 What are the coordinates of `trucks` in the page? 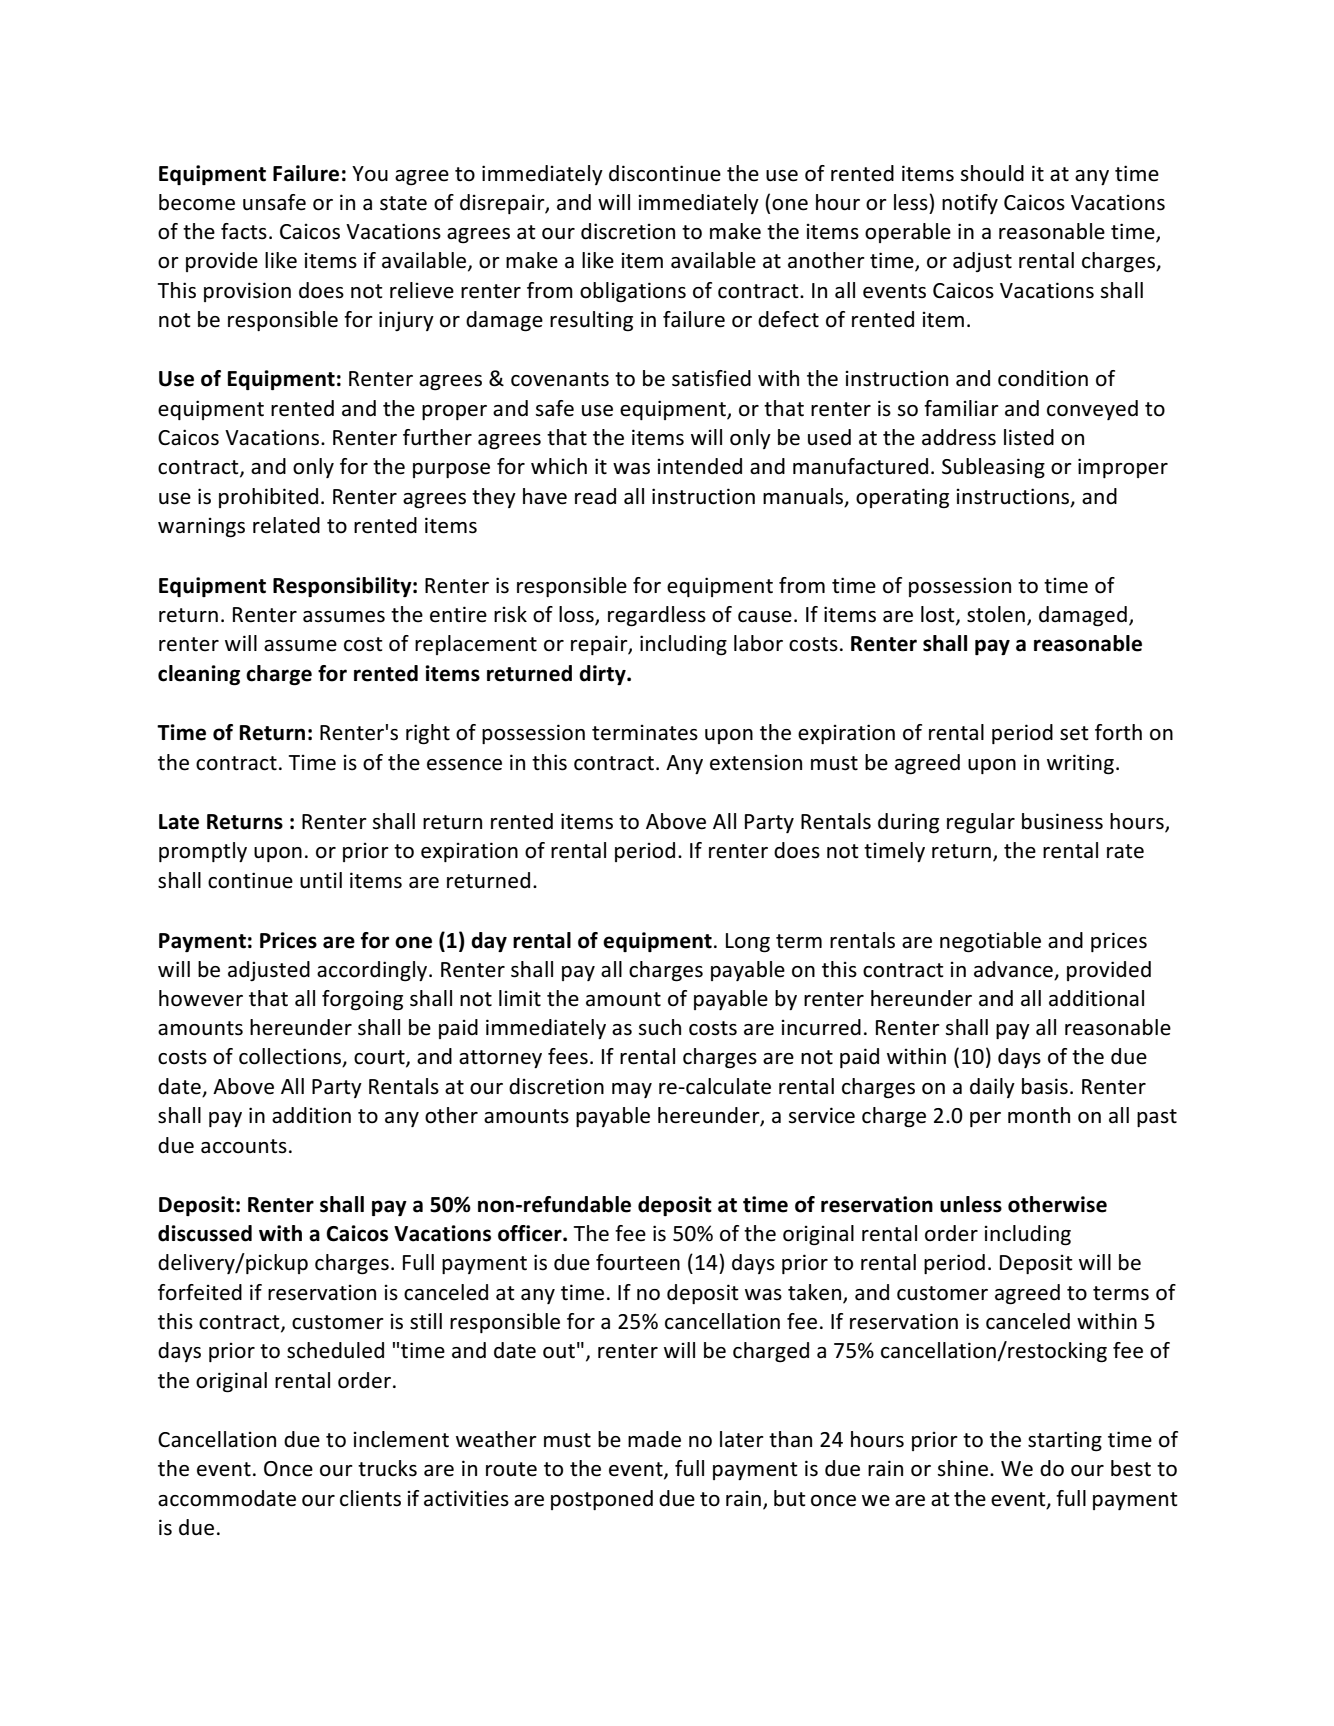 It's located at (387, 1468).
